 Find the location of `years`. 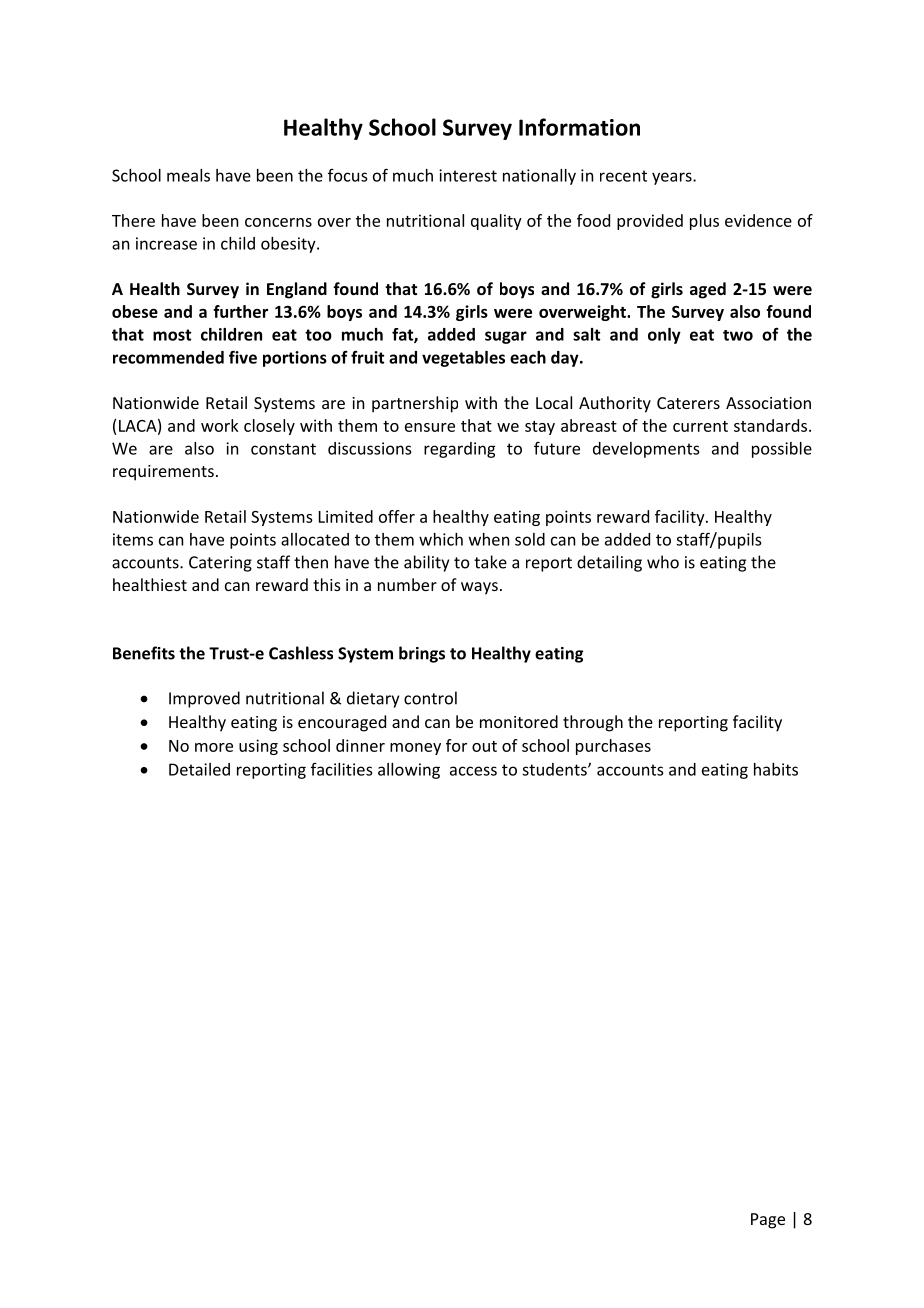

years is located at coordinates (673, 178).
